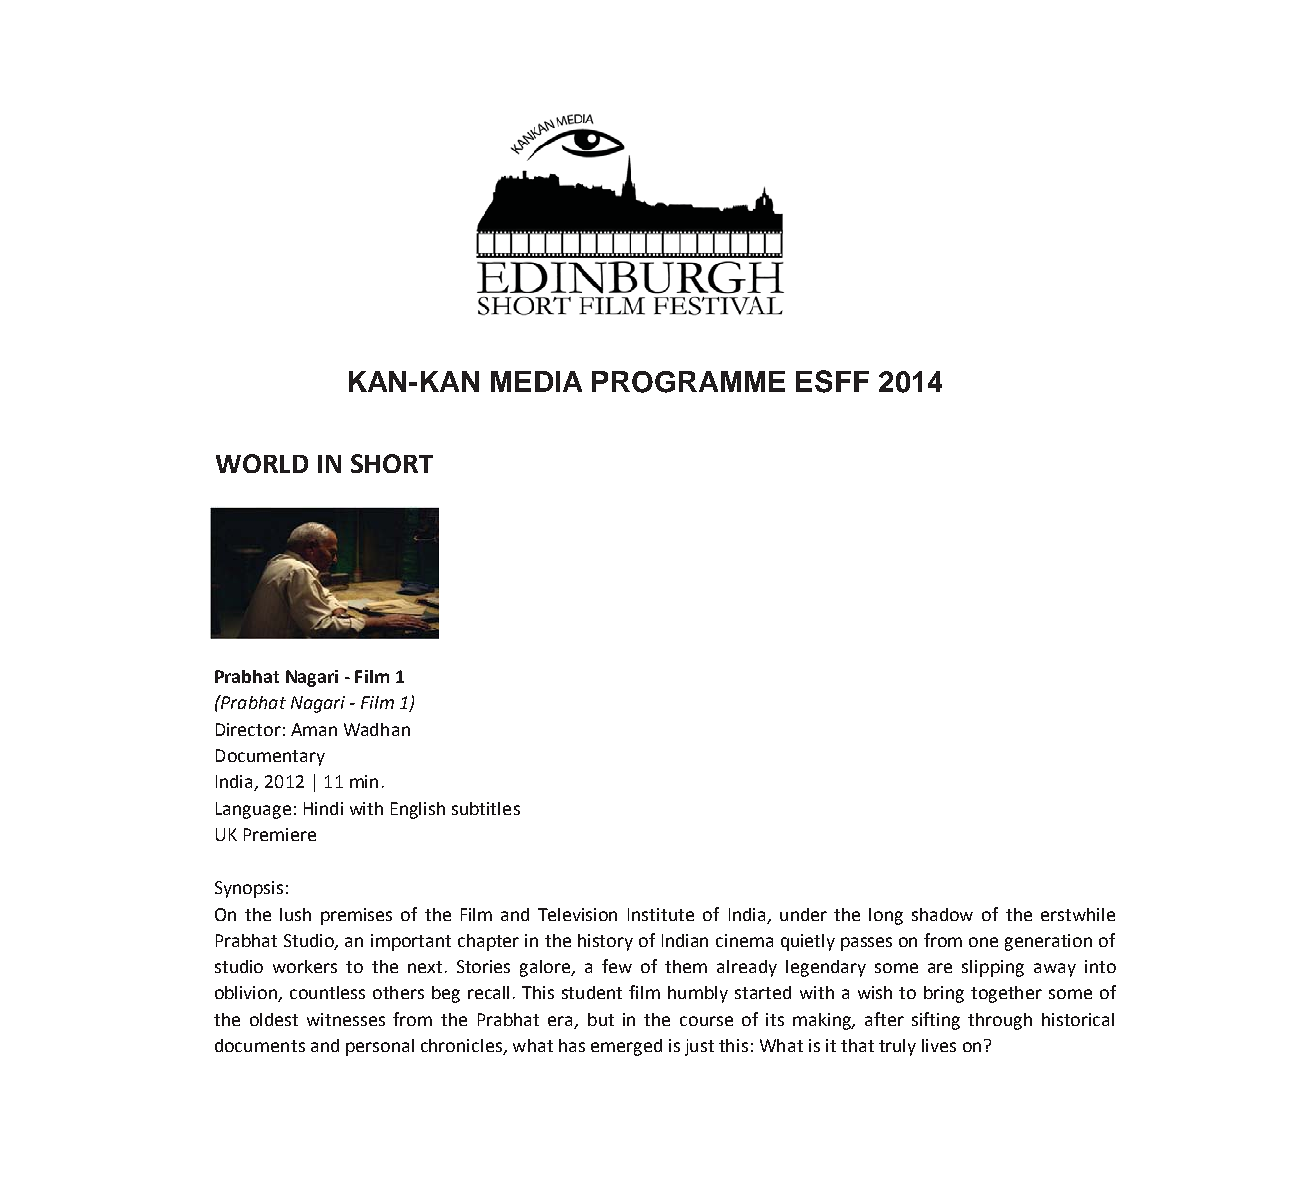 This screenshot has height=1193, width=1316. I want to click on together, so click(1006, 994).
